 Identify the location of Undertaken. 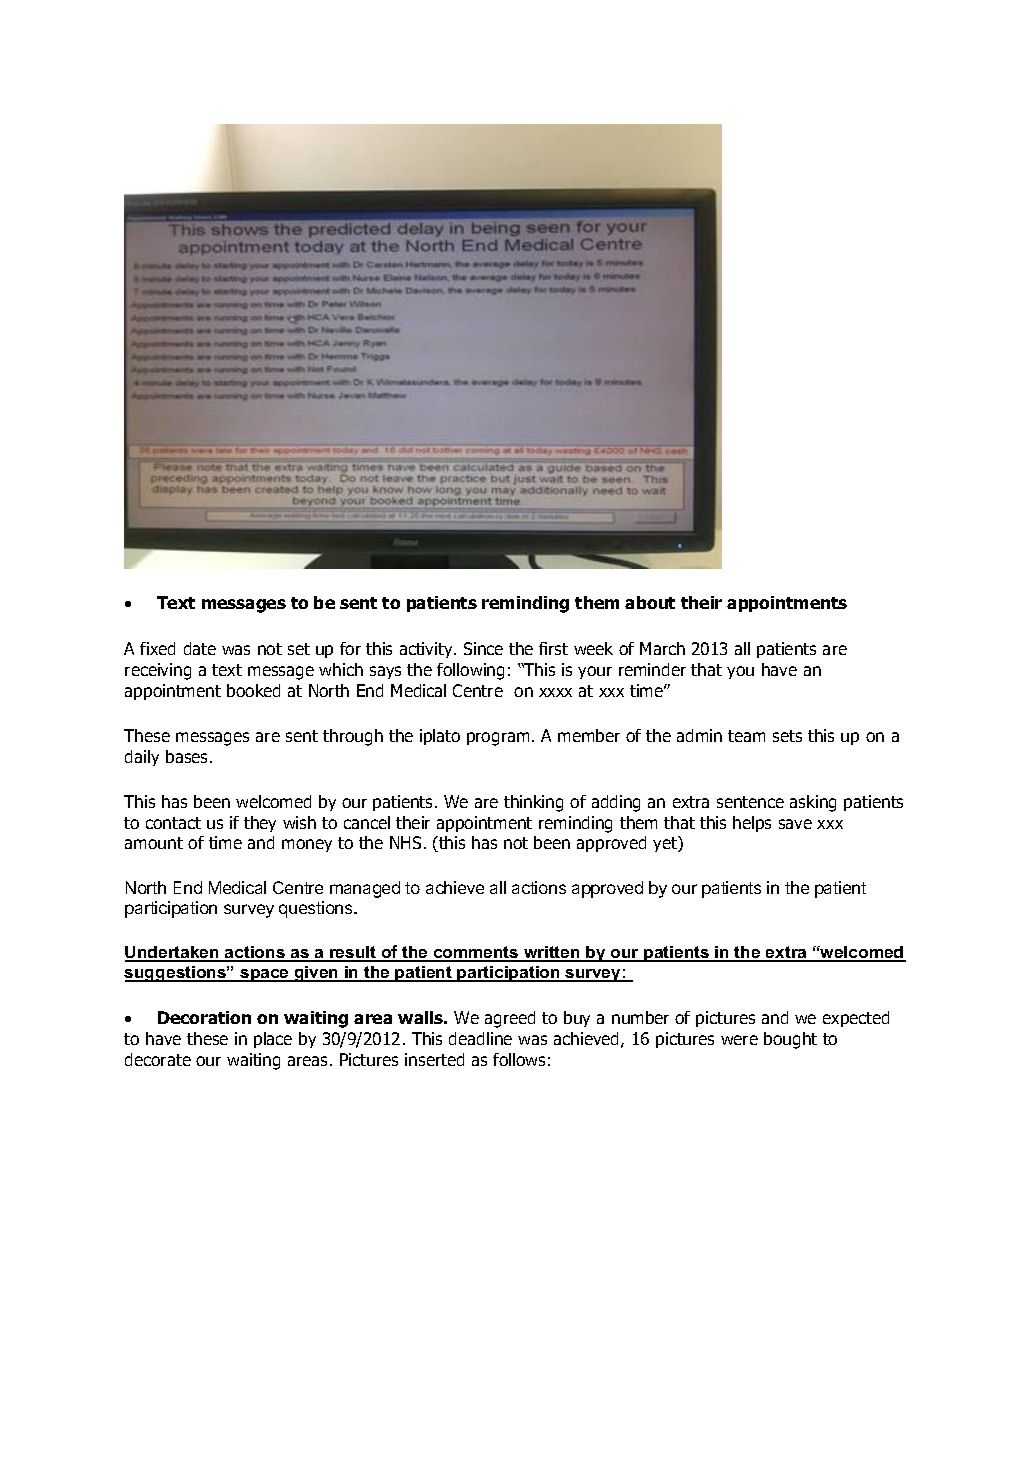
(173, 953).
